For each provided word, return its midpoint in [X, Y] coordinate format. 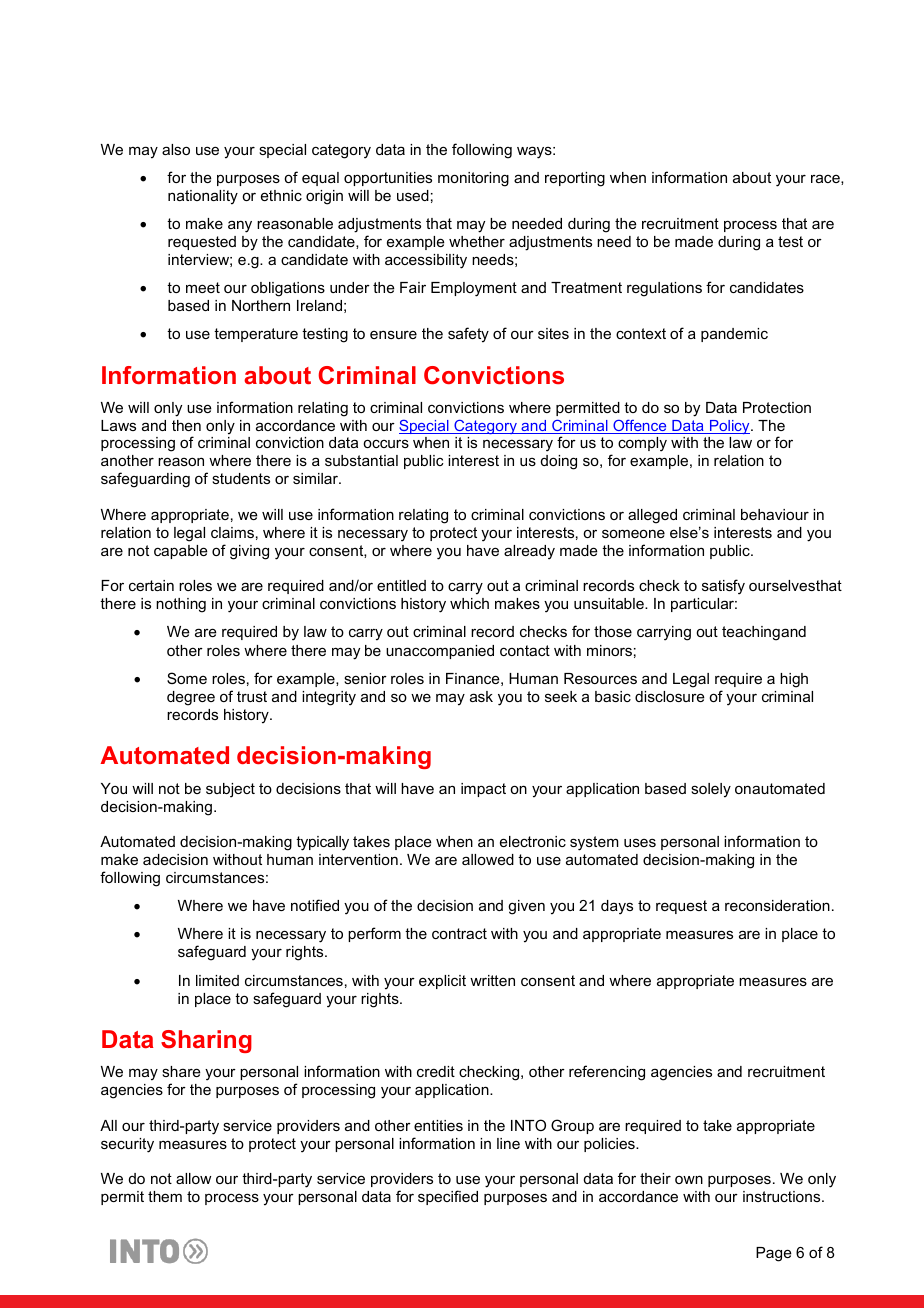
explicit [442, 982]
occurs [386, 443]
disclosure [670, 696]
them [165, 1196]
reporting [575, 179]
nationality [203, 197]
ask [481, 696]
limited [217, 980]
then [186, 425]
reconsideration [777, 905]
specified [448, 1197]
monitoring [473, 179]
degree [191, 698]
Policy [729, 427]
